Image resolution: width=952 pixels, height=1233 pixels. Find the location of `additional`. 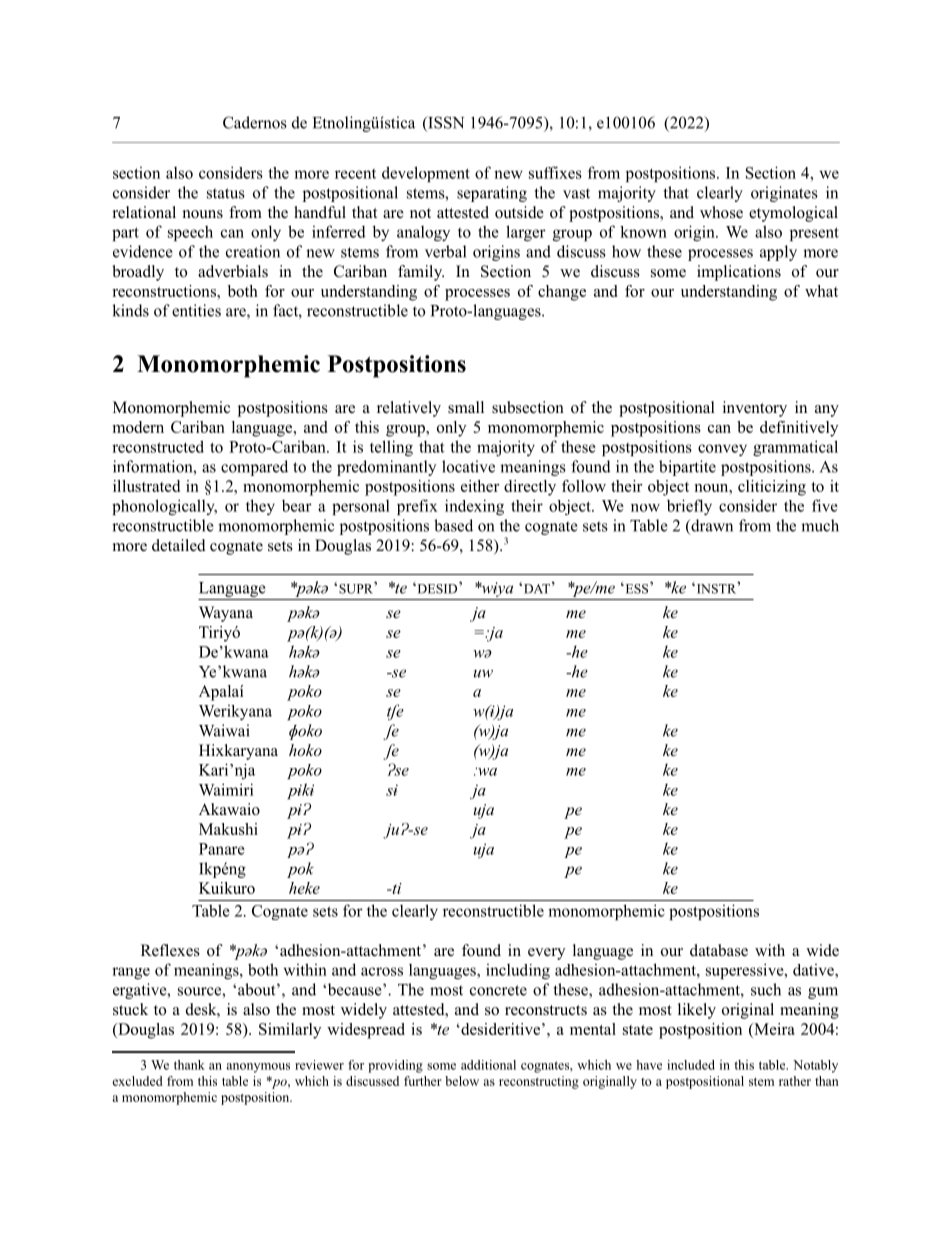

additional is located at coordinates (488, 1065).
